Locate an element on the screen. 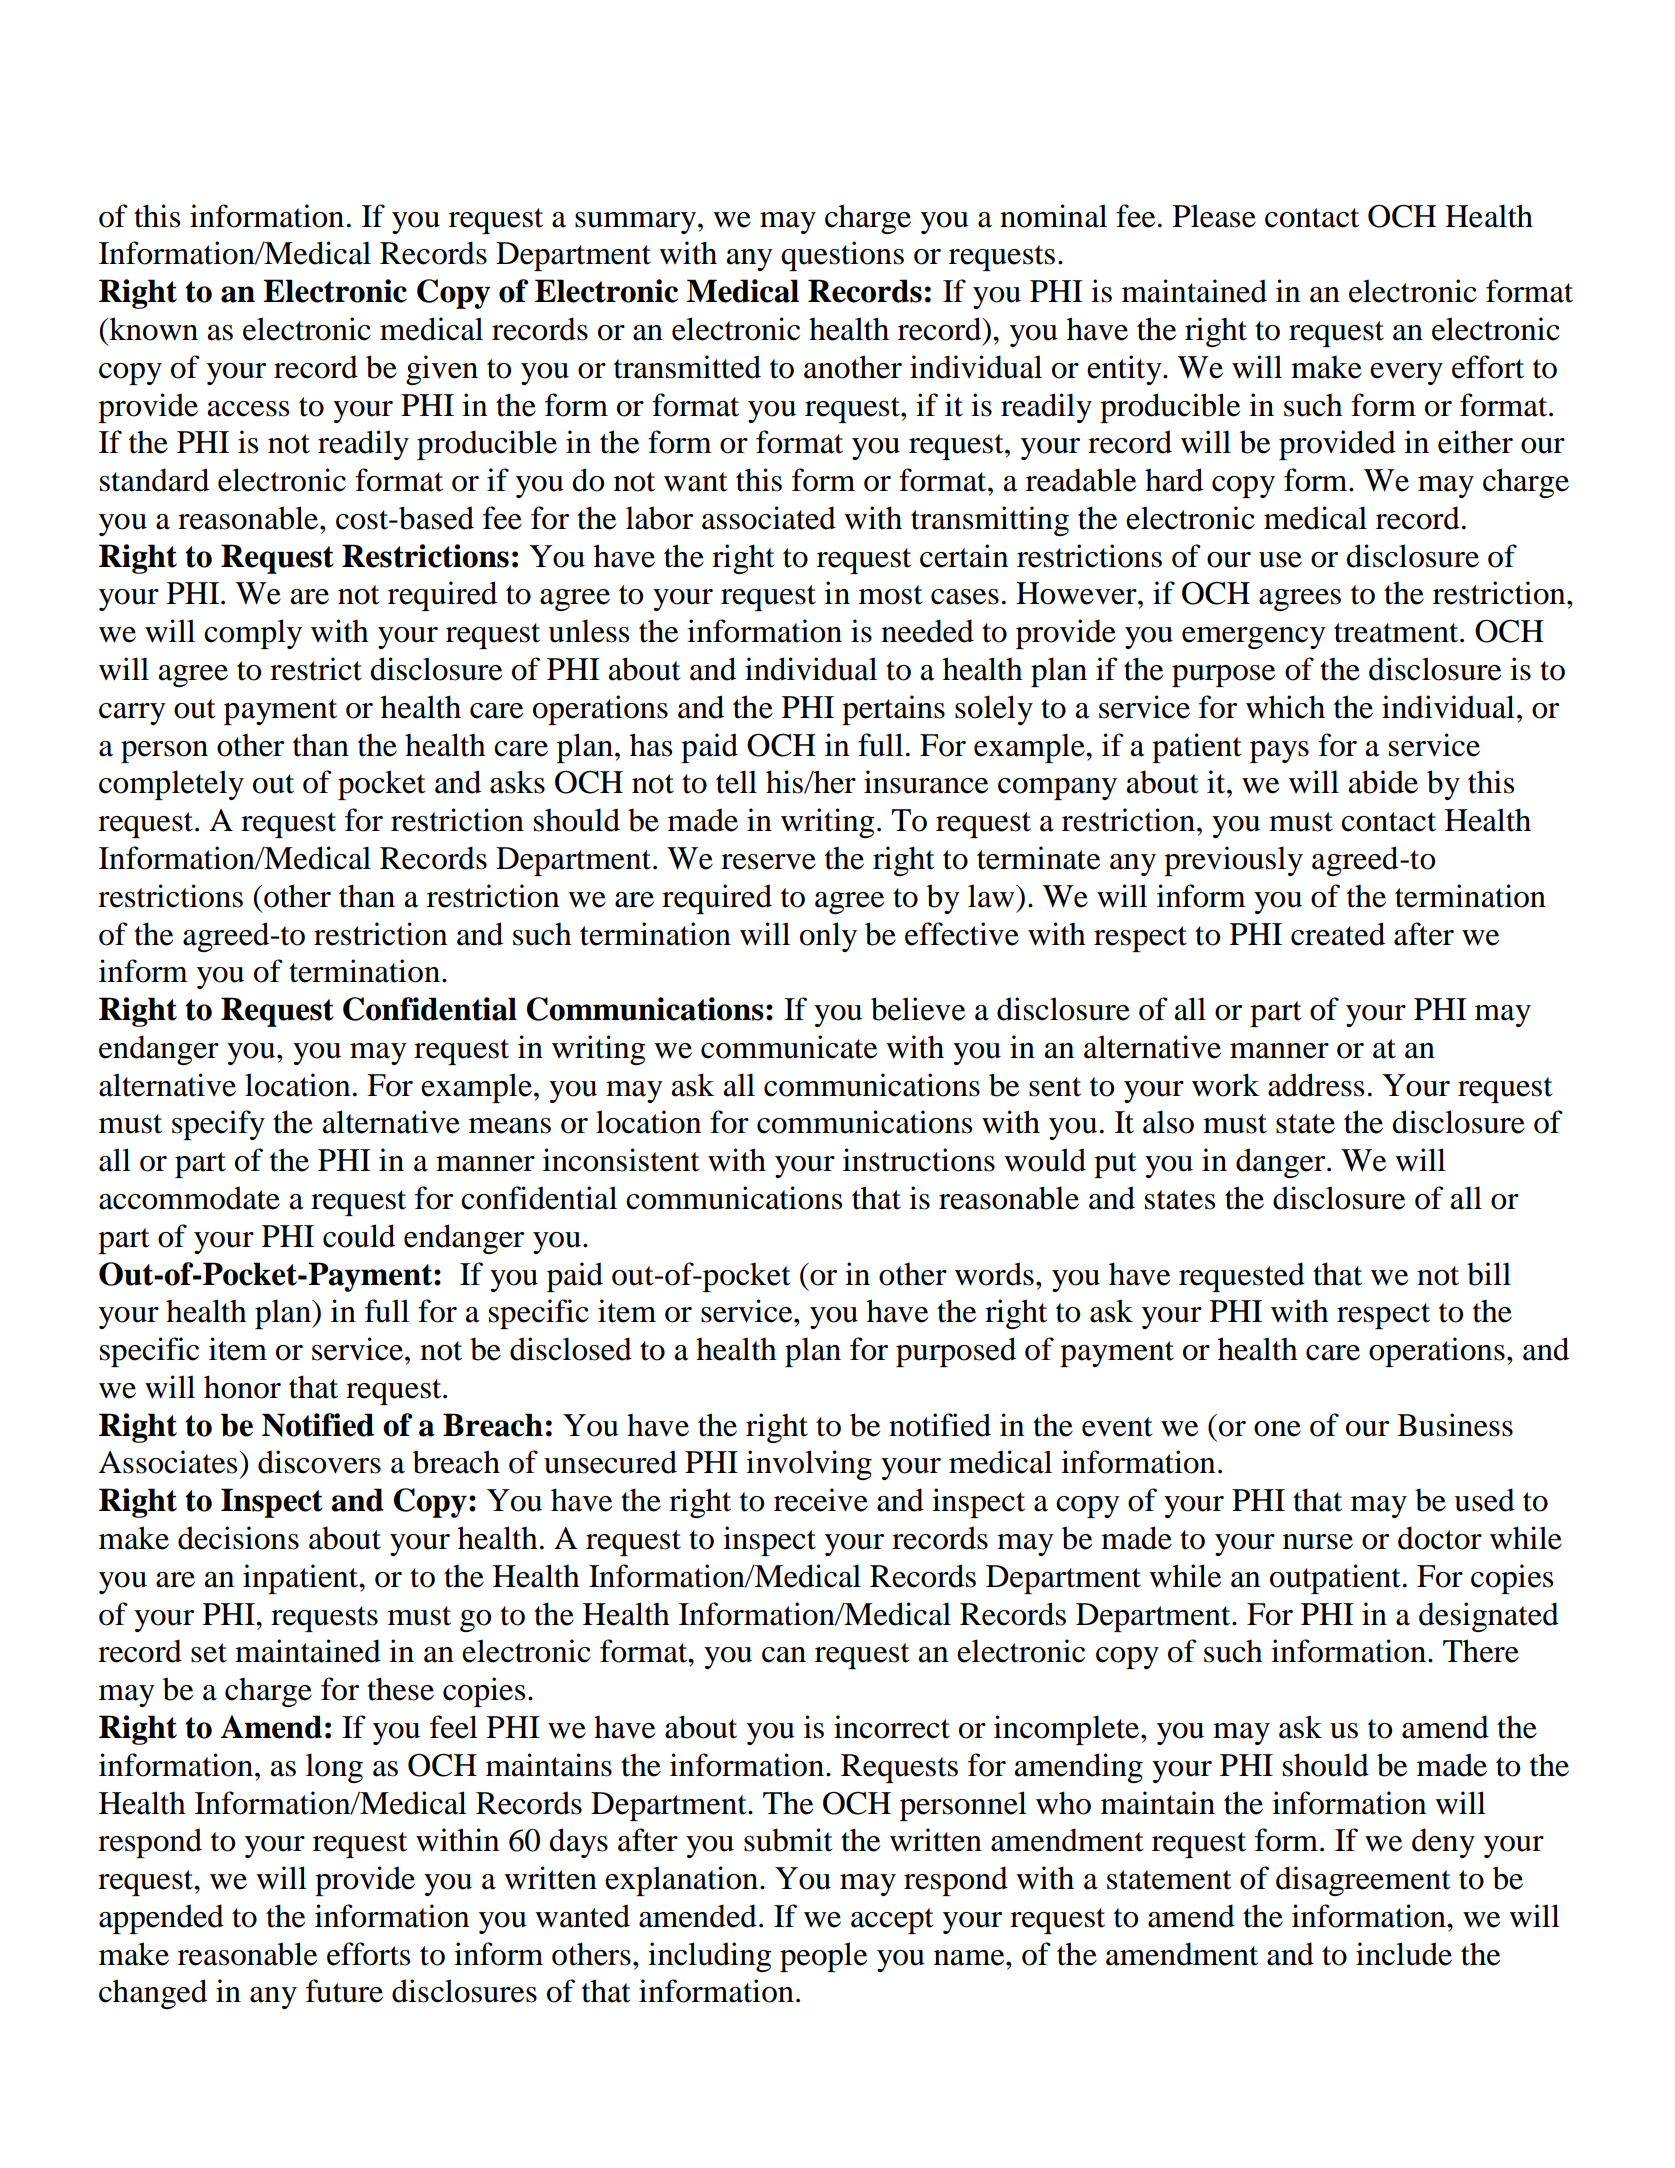 The height and width of the screenshot is (2168, 1675). completely is located at coordinates (171, 785).
